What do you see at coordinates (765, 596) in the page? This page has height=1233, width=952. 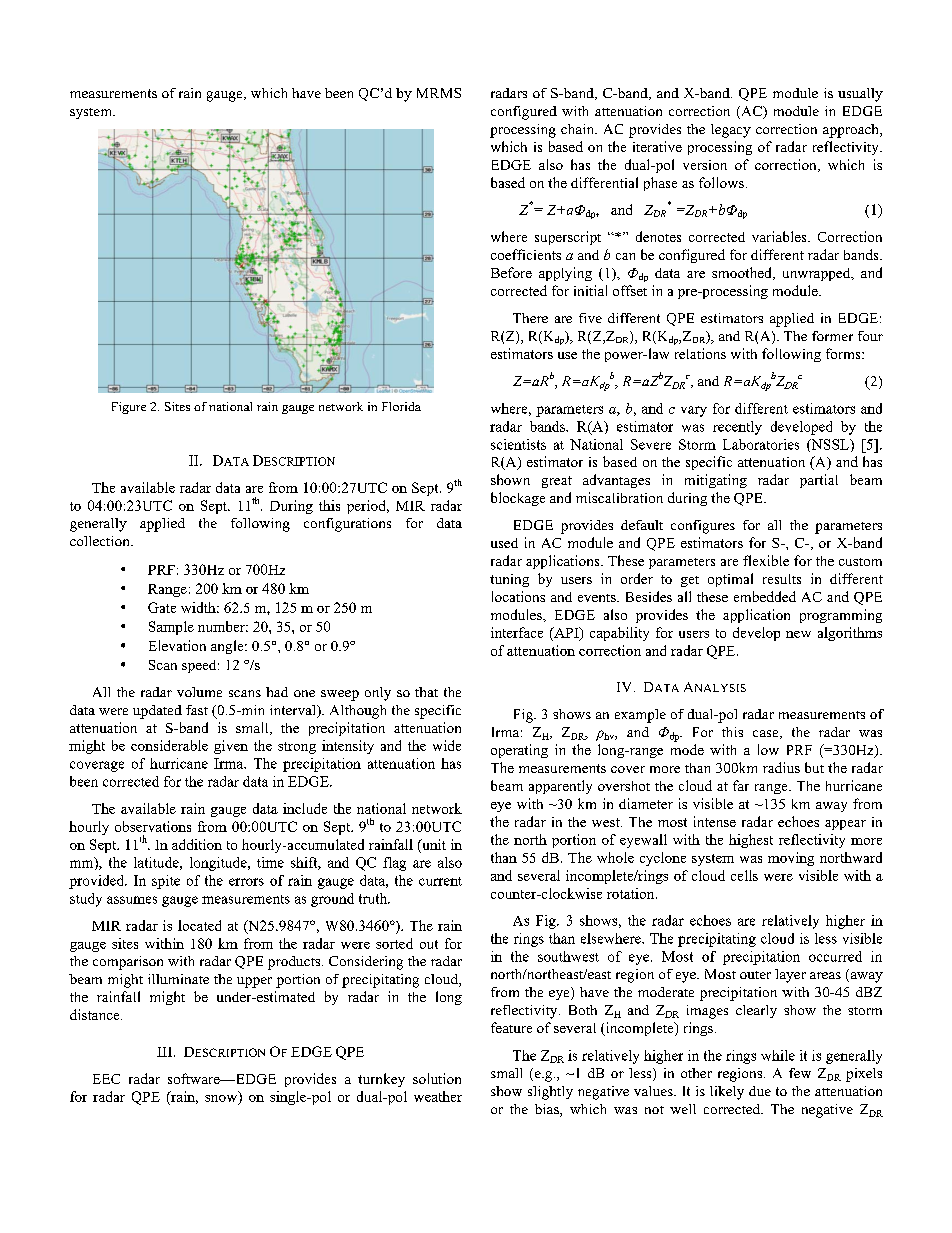 I see `embedded` at bounding box center [765, 596].
